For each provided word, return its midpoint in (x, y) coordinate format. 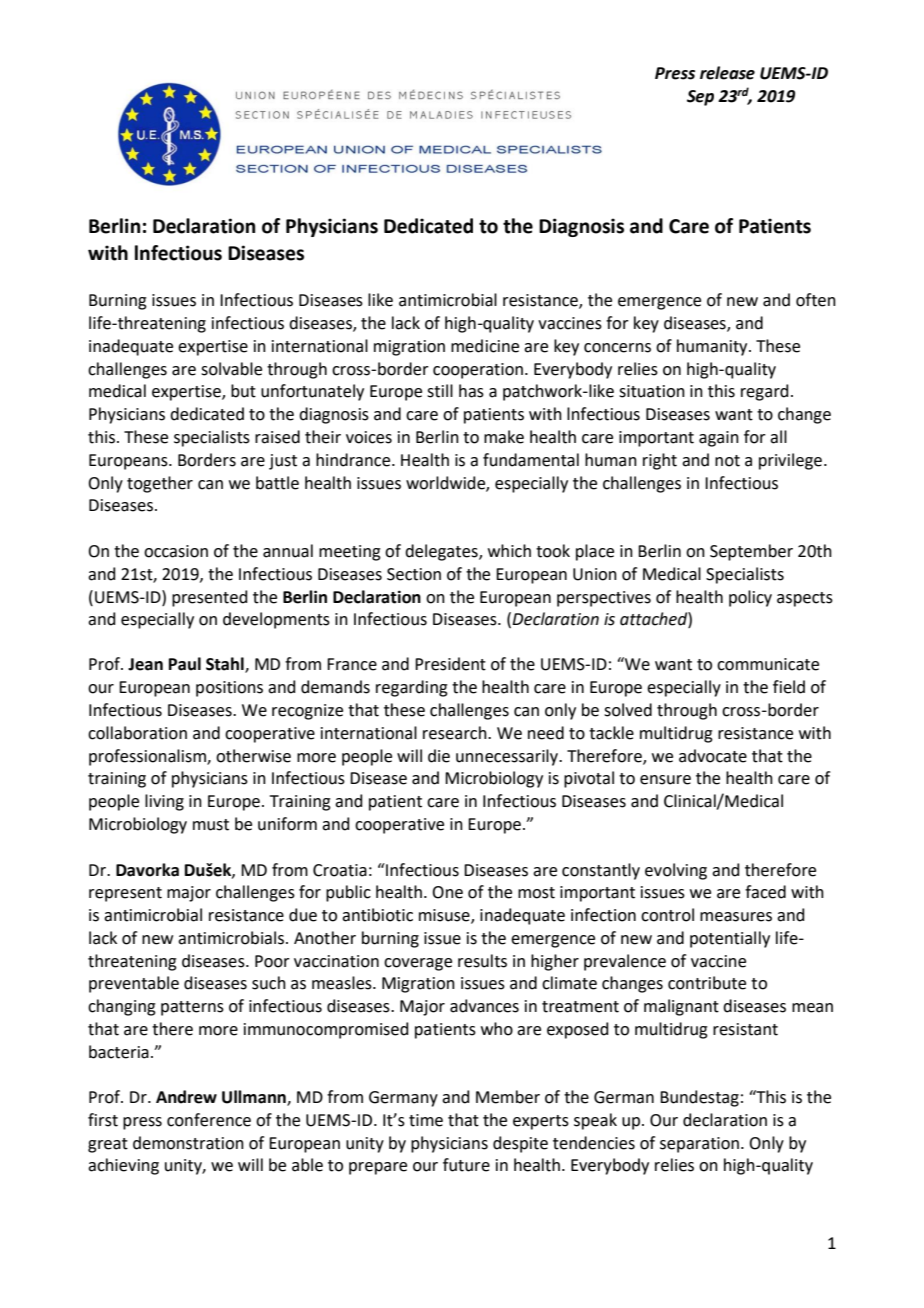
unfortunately (312, 392)
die (439, 756)
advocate (713, 756)
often (816, 300)
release (727, 73)
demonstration (188, 1143)
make (504, 437)
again (719, 439)
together (160, 484)
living (164, 802)
